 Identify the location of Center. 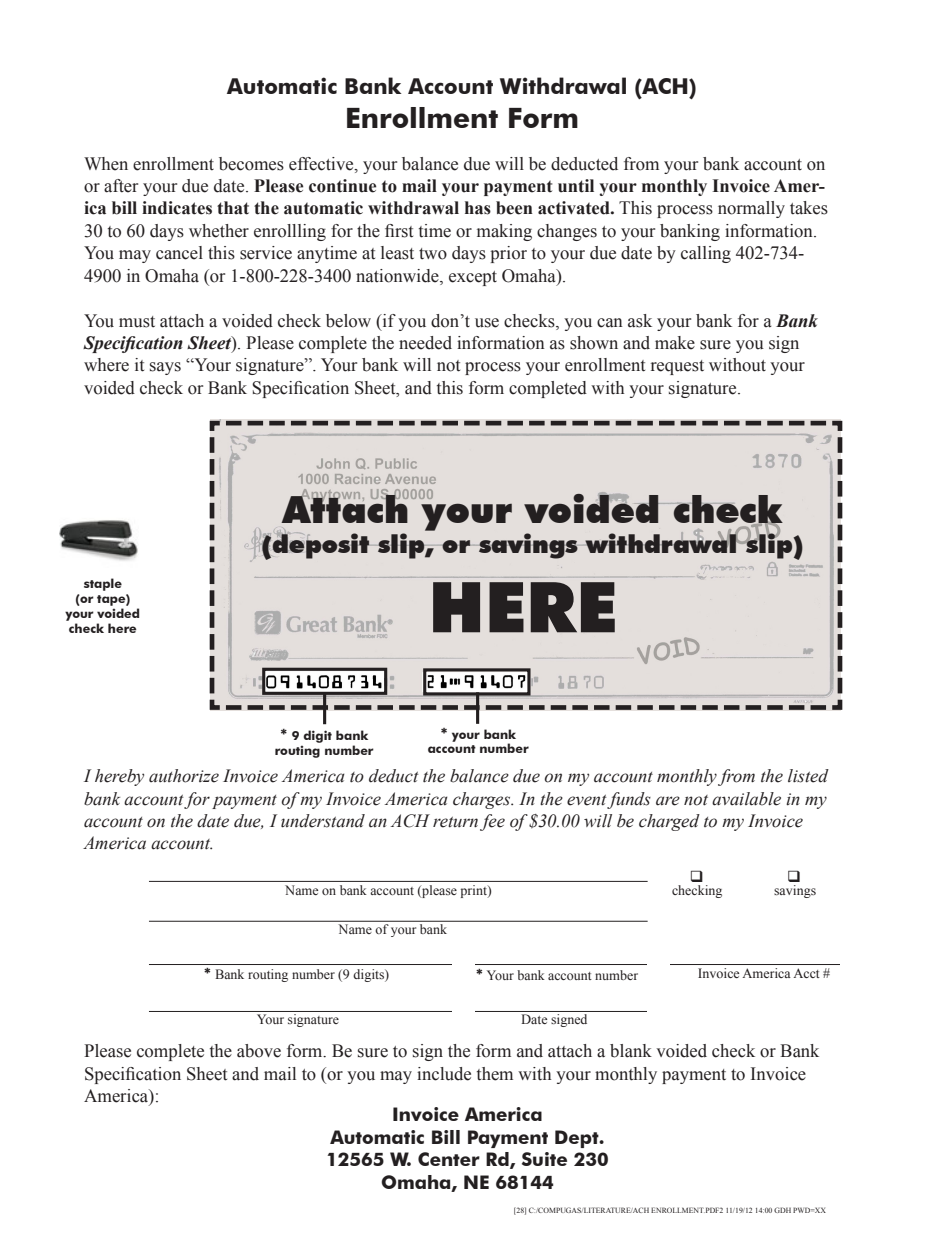
(449, 1159).
